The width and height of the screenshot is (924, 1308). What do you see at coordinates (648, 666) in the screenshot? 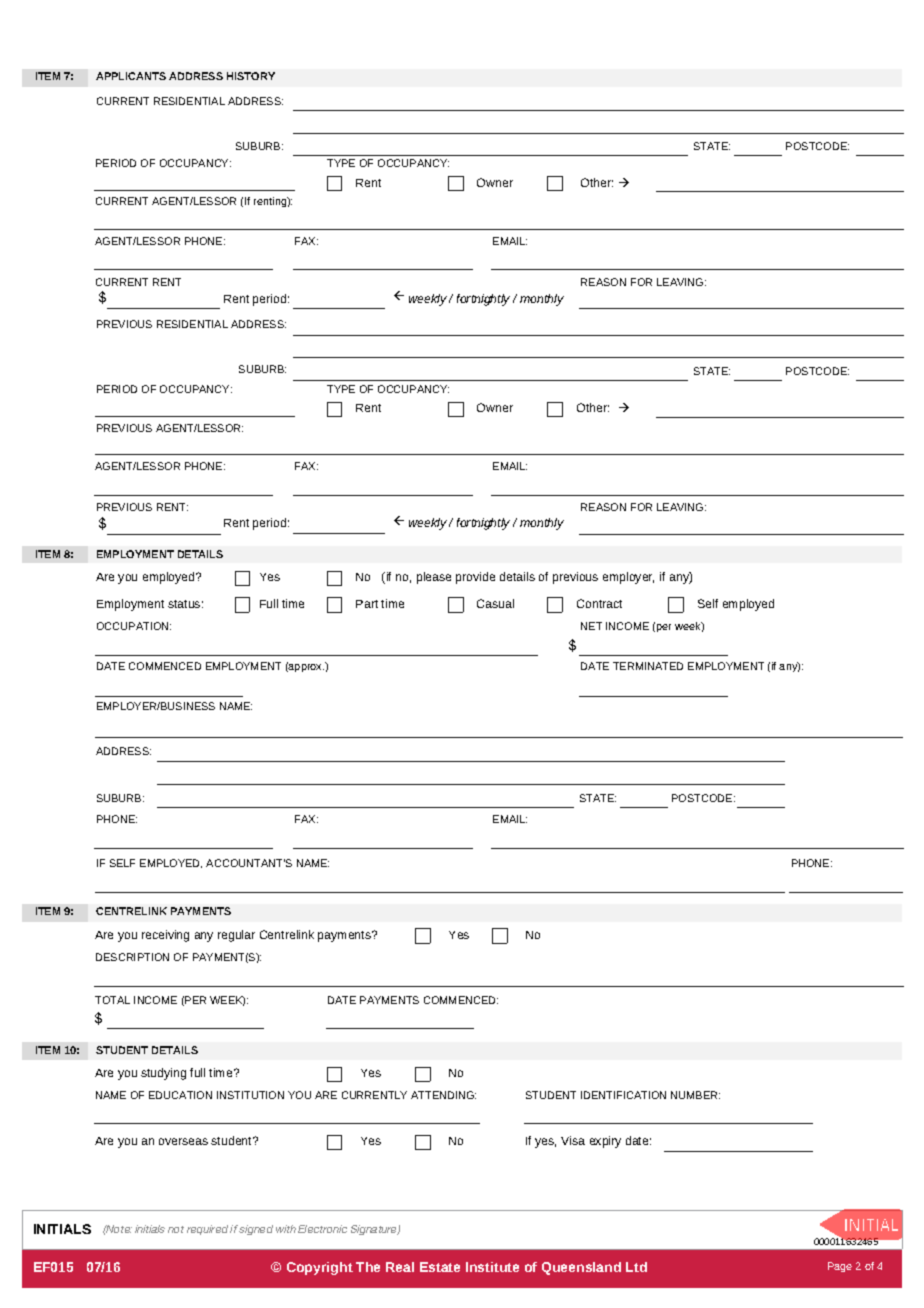
I see `TERMINATED` at bounding box center [648, 666].
